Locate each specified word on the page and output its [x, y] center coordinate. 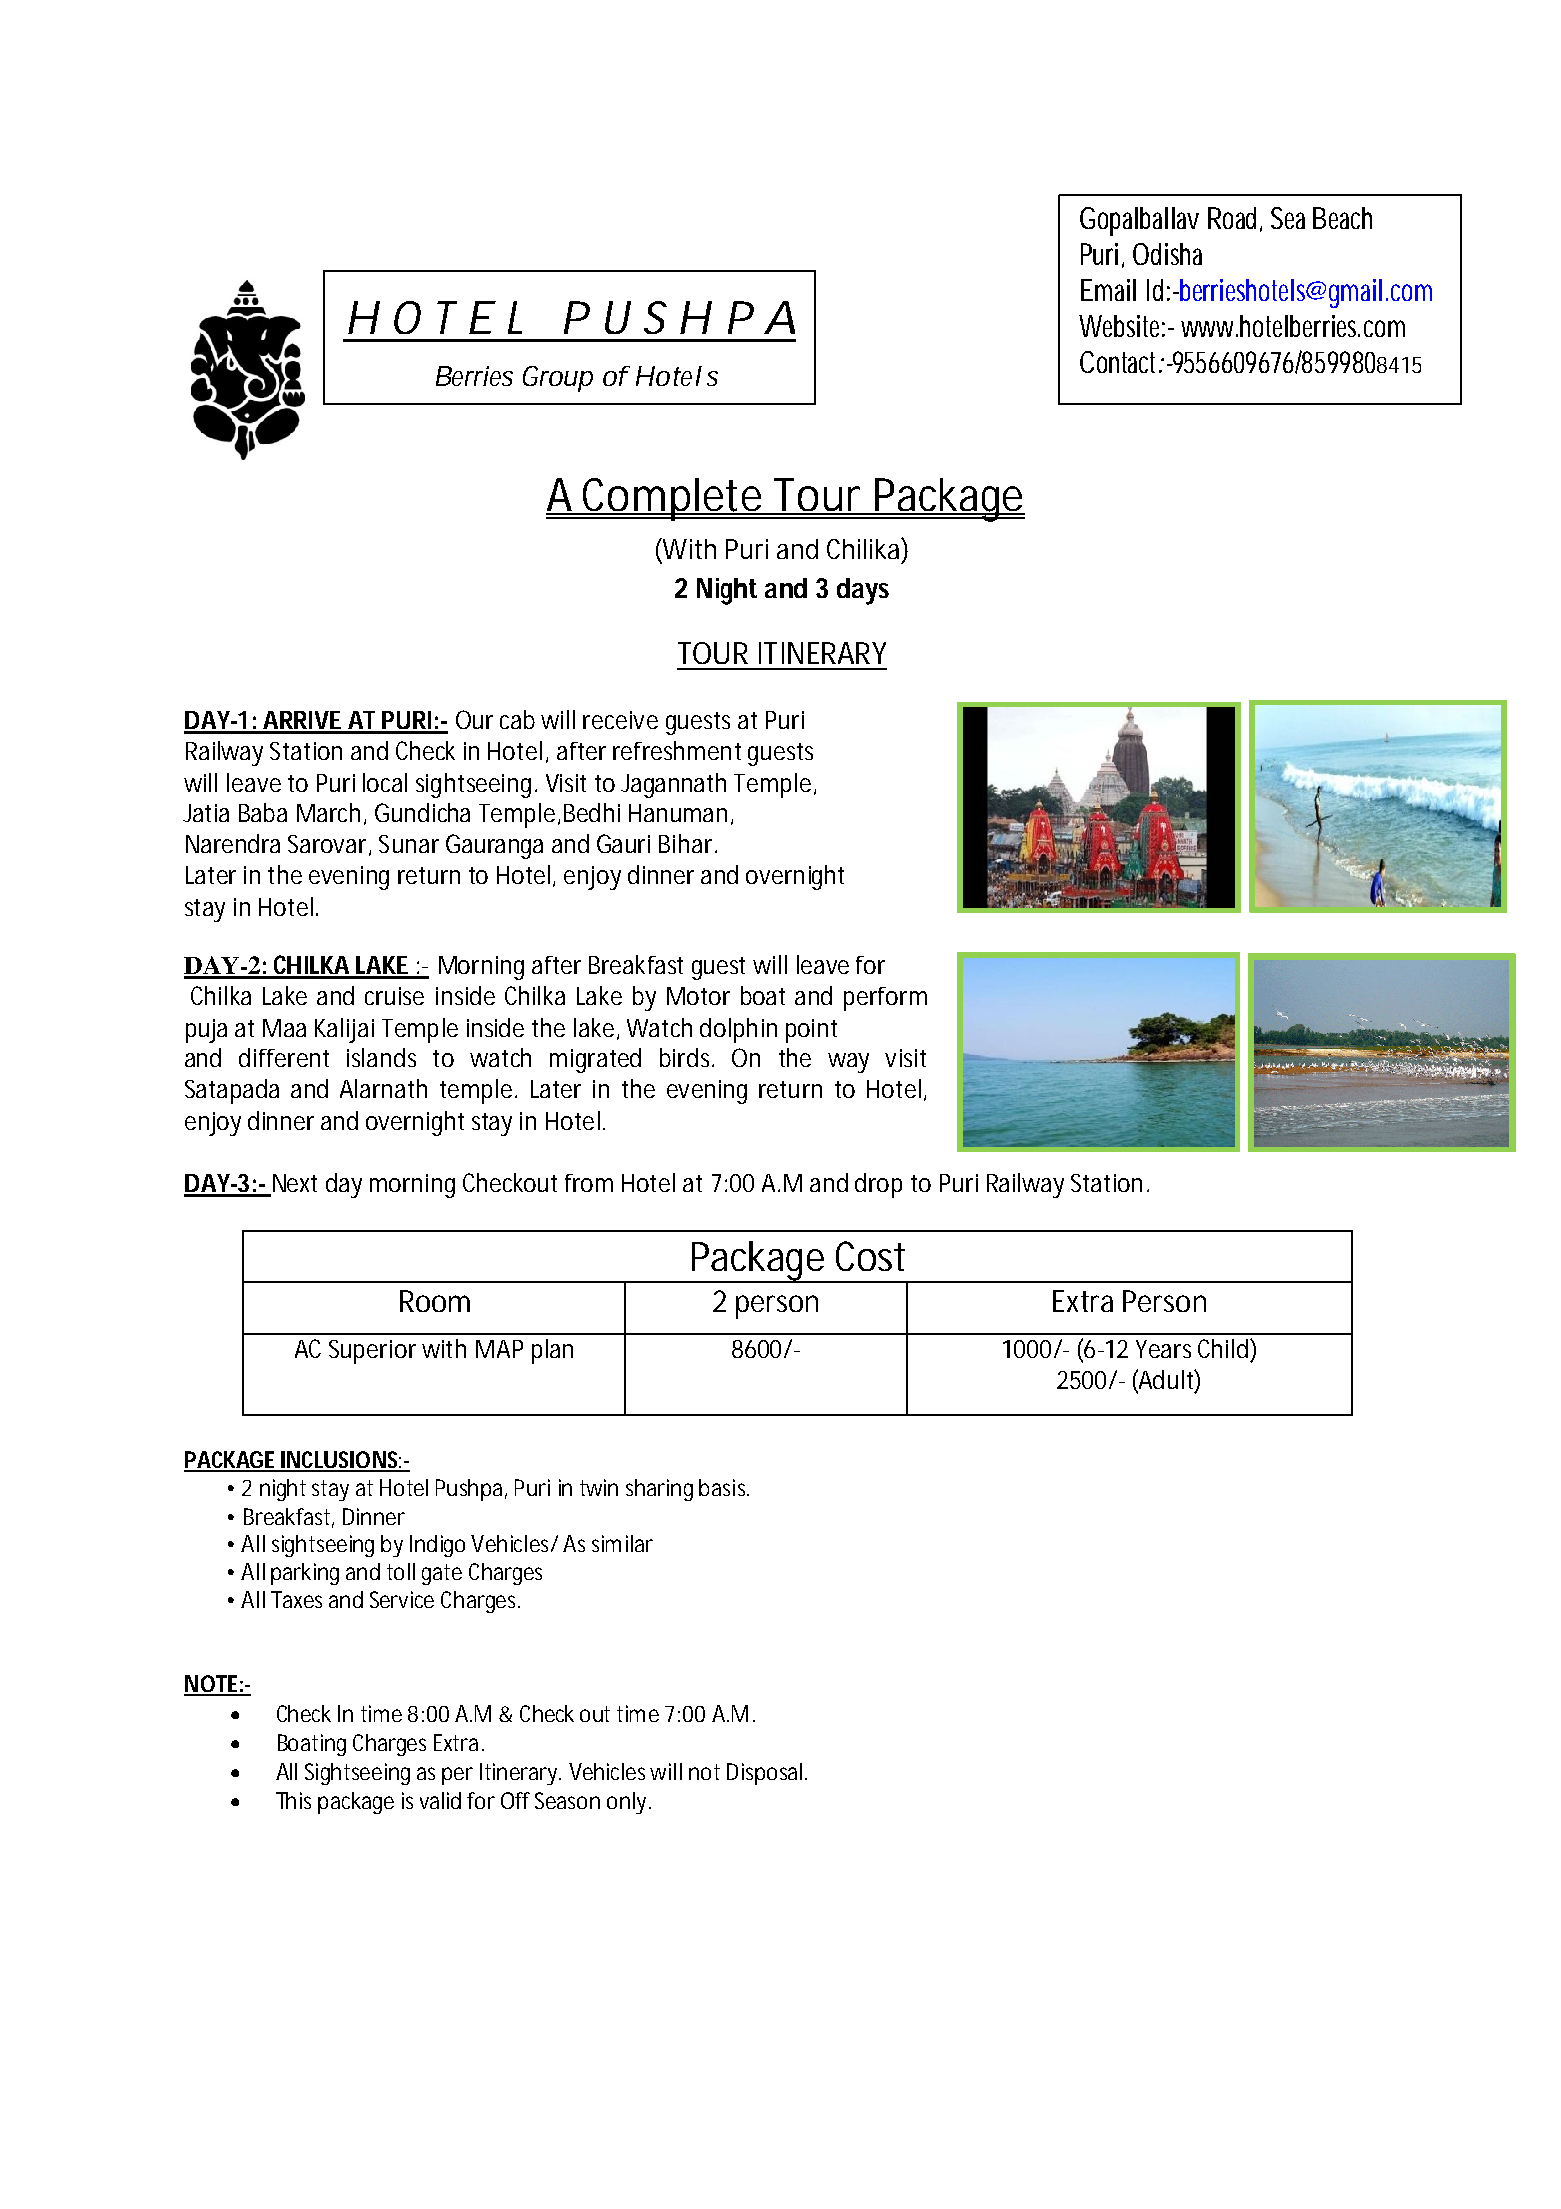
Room [435, 1301]
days [863, 591]
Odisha [1167, 254]
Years [1163, 1349]
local [385, 782]
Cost [870, 1256]
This [293, 1800]
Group [558, 379]
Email [1108, 290]
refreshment [677, 750]
